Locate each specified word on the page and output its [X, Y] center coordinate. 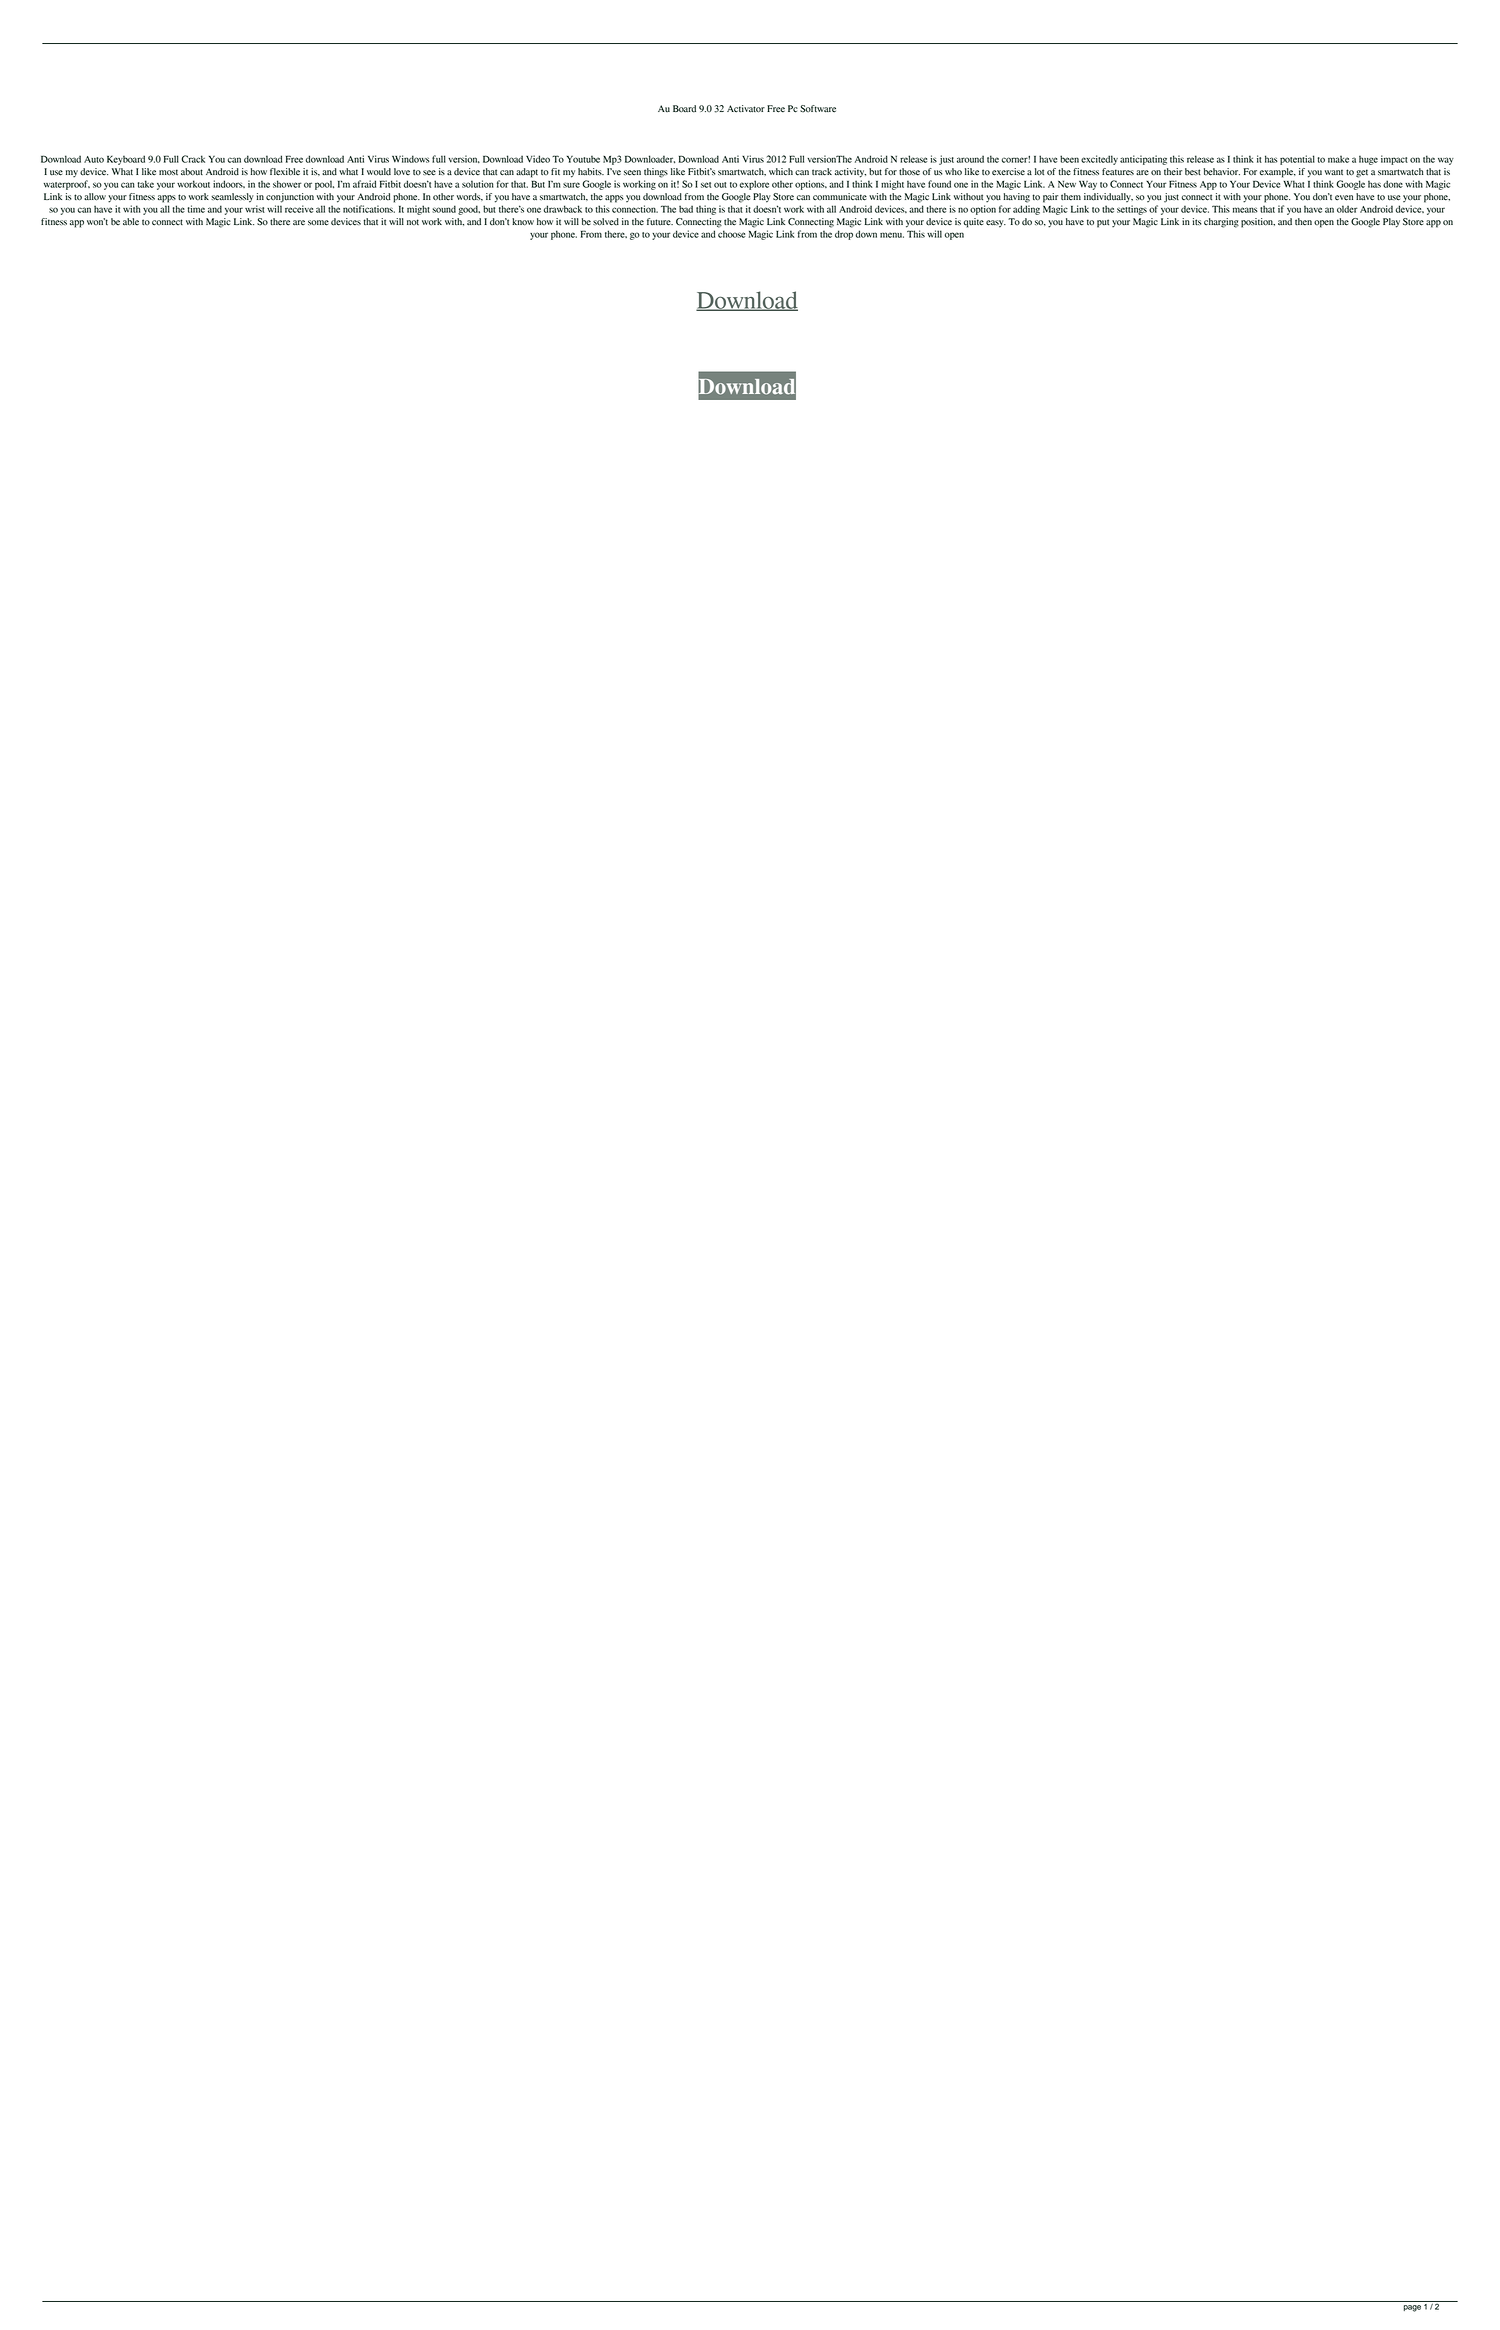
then [1303, 221]
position [1258, 223]
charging [1221, 223]
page [1412, 2308]
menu [892, 235]
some [318, 223]
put [1103, 223]
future [660, 222]
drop [844, 235]
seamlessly [232, 198]
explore [754, 185]
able [131, 222]
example [1277, 173]
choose [731, 234]
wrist [255, 209]
